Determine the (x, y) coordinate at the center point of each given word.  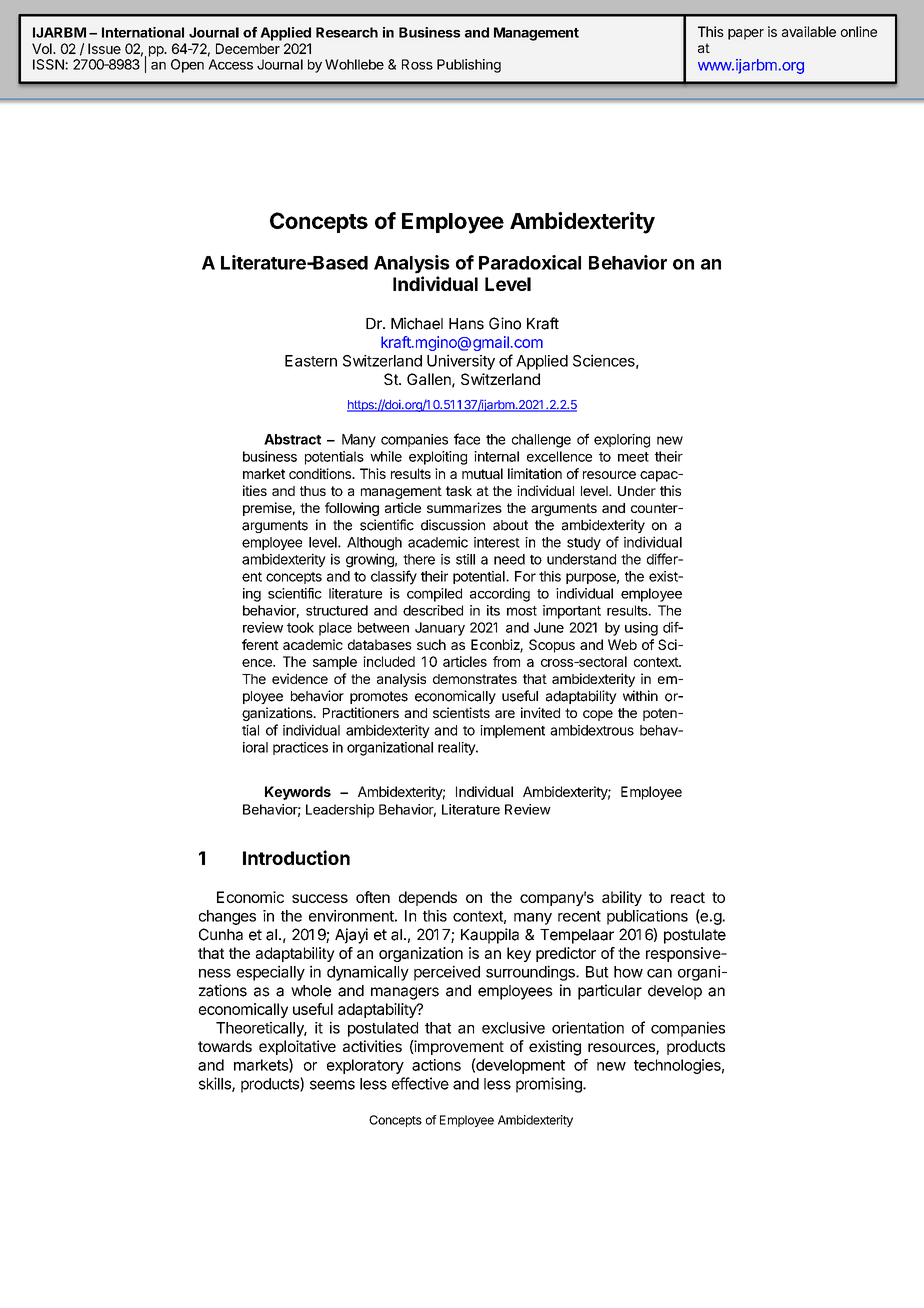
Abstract (292, 439)
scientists (461, 712)
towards (225, 1046)
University (461, 362)
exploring (622, 441)
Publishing (469, 66)
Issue (104, 48)
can (659, 973)
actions (436, 1065)
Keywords (298, 793)
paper (746, 34)
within (640, 695)
